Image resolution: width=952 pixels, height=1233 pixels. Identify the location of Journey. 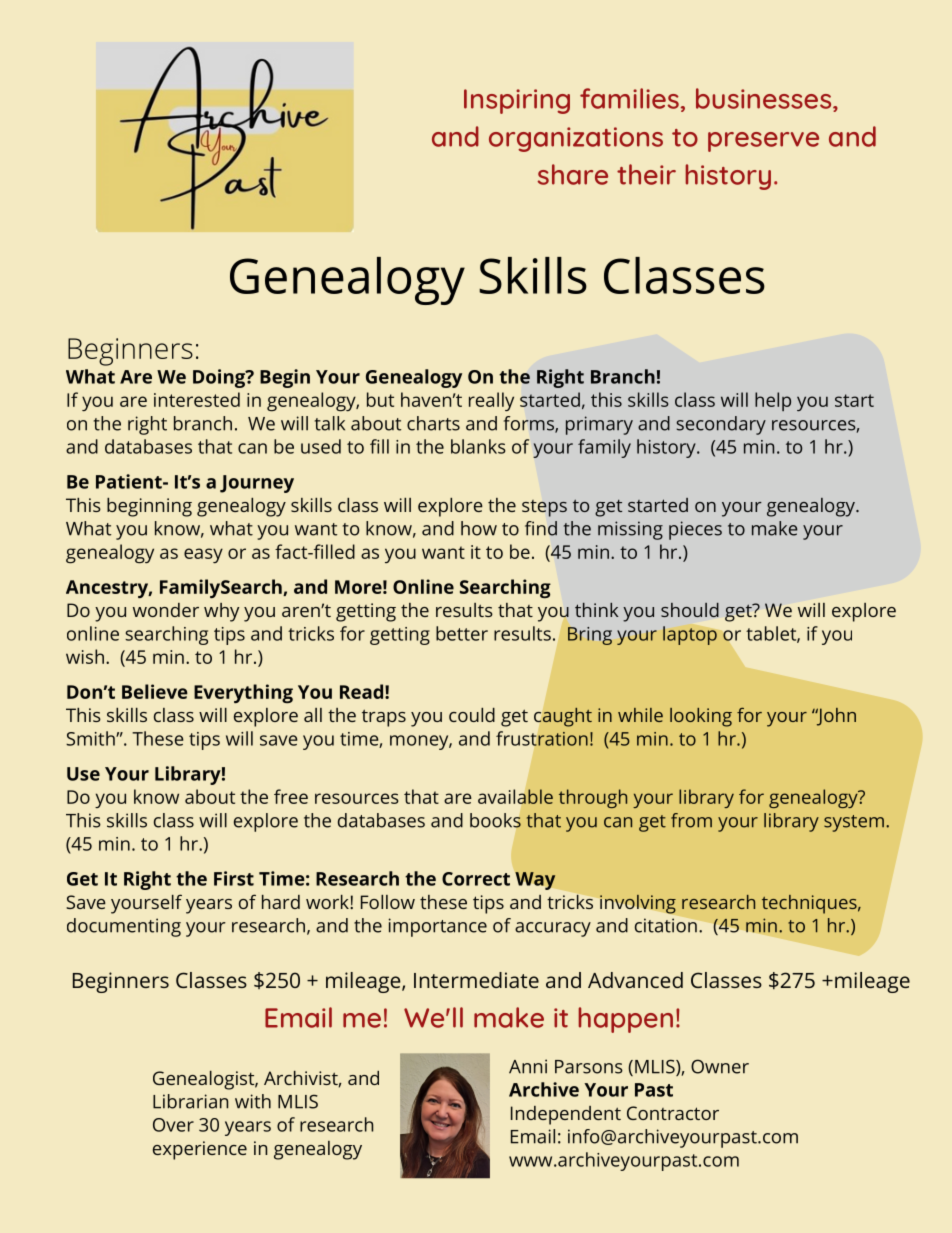
(257, 484).
